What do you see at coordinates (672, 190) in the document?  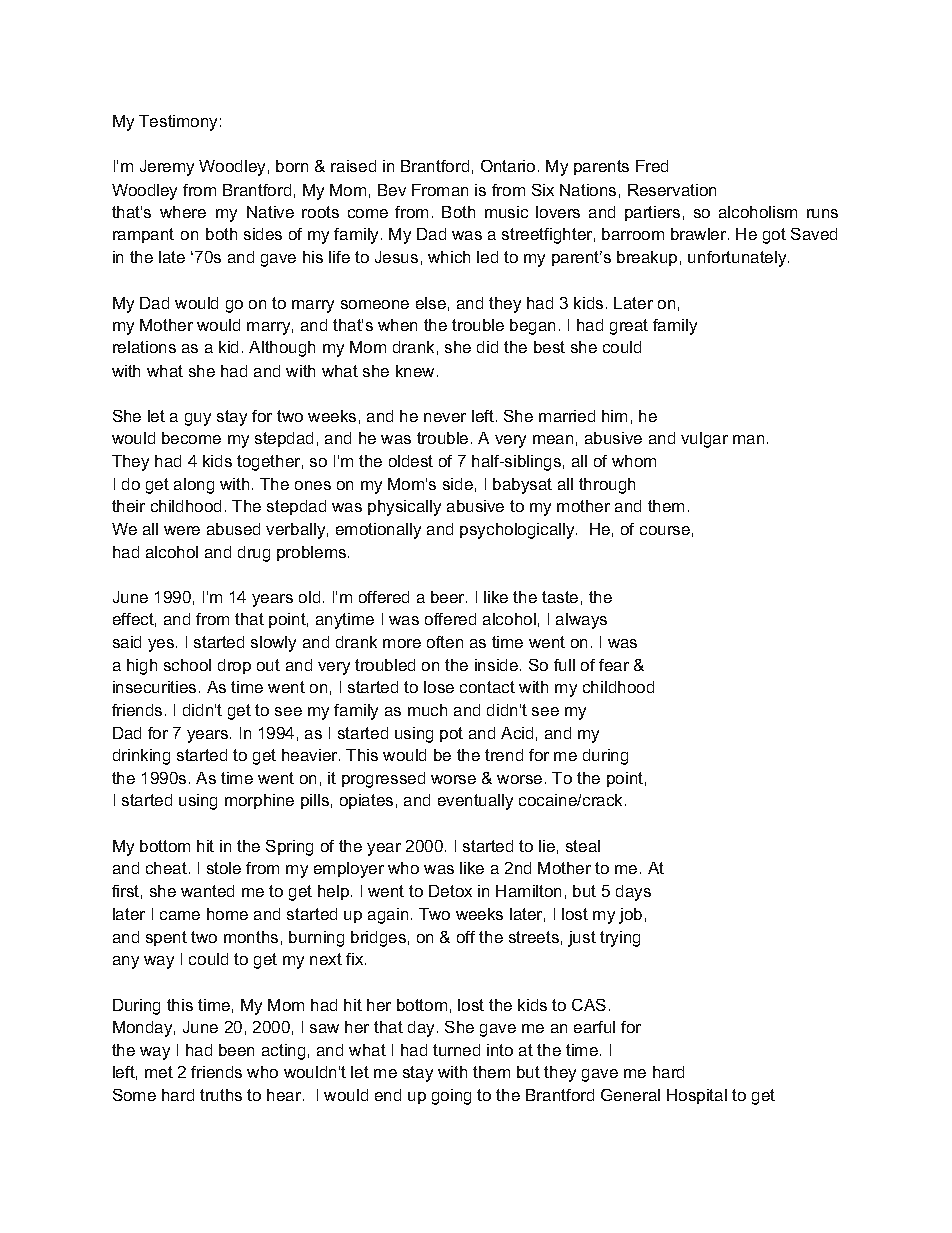 I see `Reservation` at bounding box center [672, 190].
